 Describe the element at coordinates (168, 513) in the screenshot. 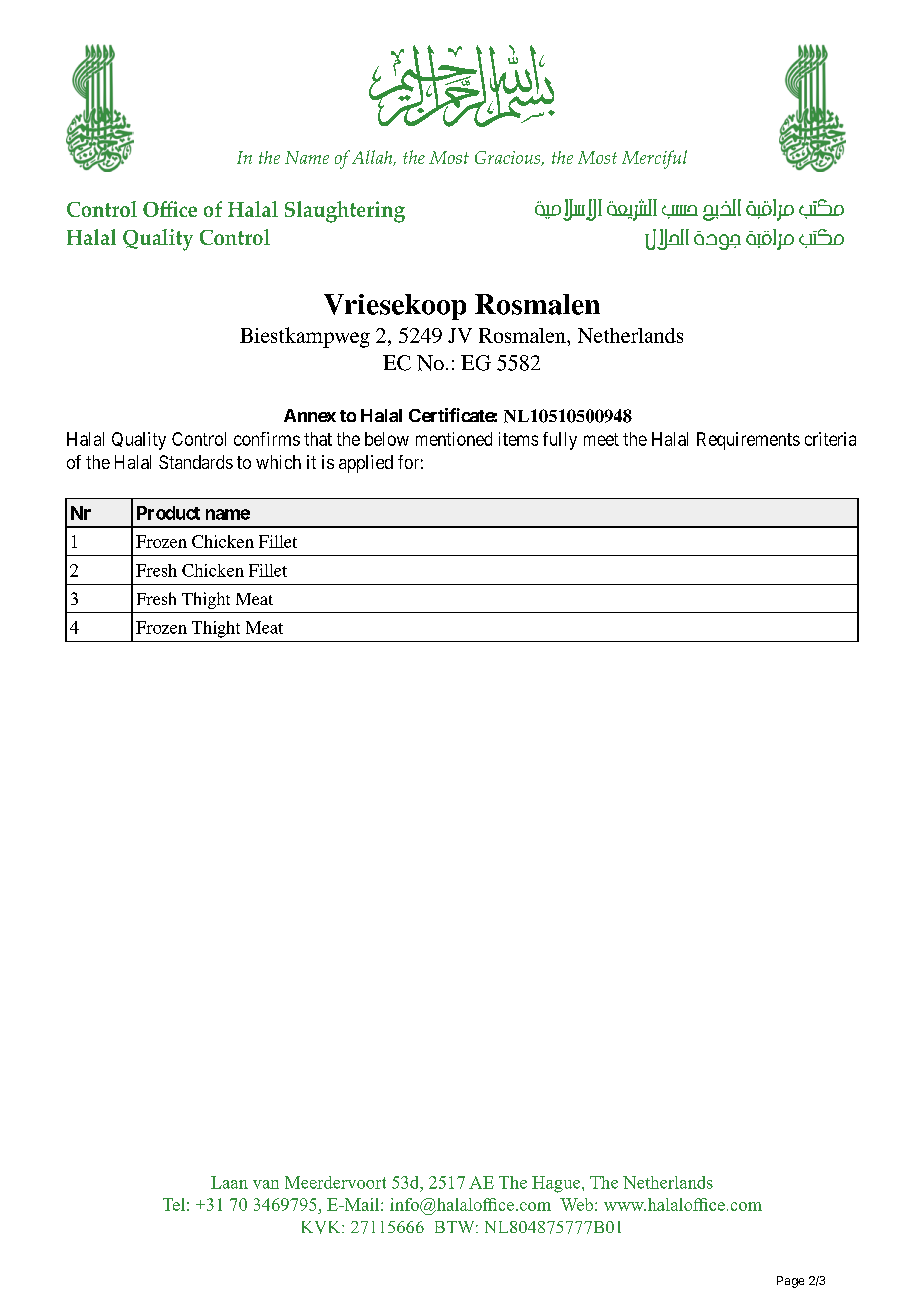

I see `Product` at that location.
